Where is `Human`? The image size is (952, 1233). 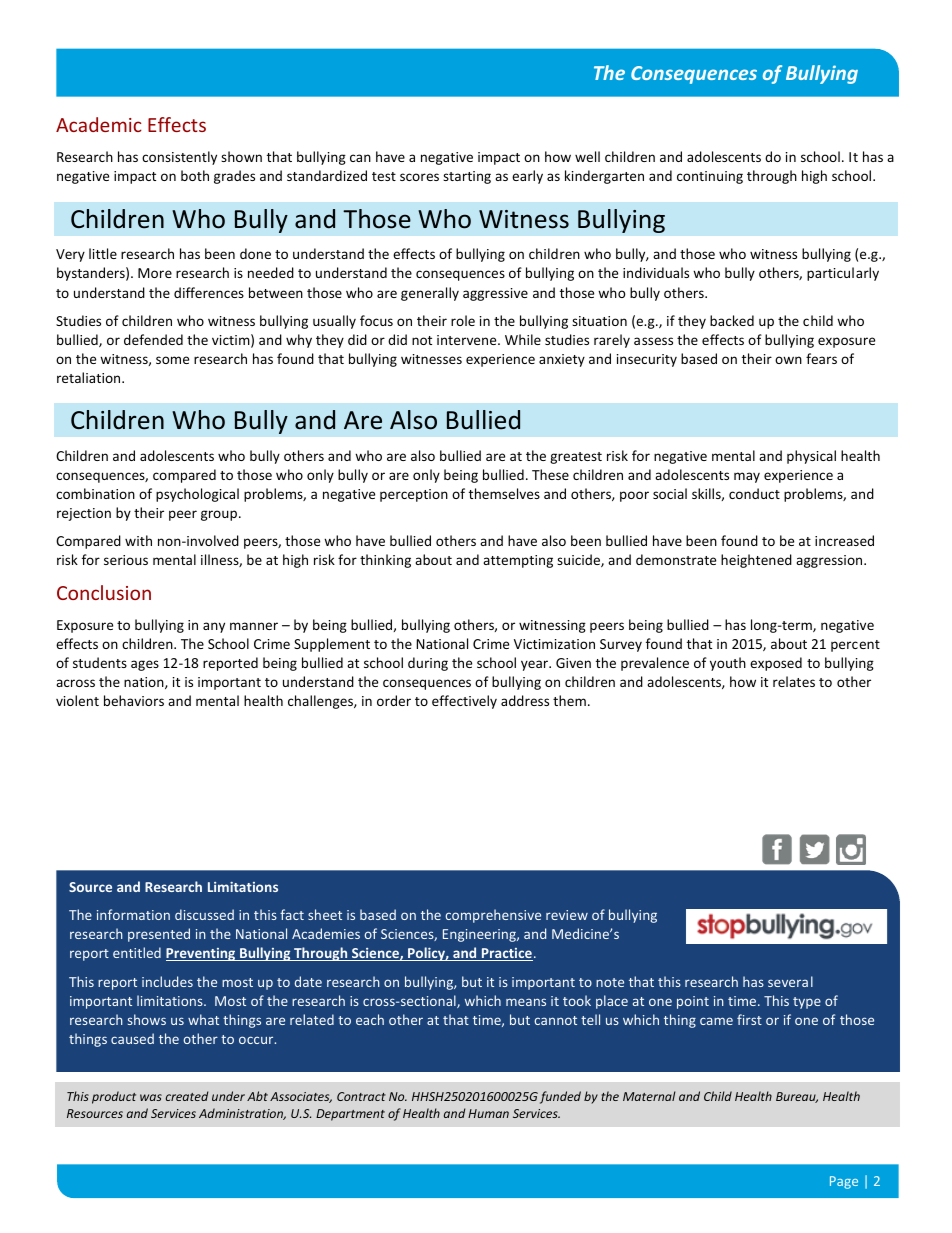
Human is located at coordinates (488, 1113).
